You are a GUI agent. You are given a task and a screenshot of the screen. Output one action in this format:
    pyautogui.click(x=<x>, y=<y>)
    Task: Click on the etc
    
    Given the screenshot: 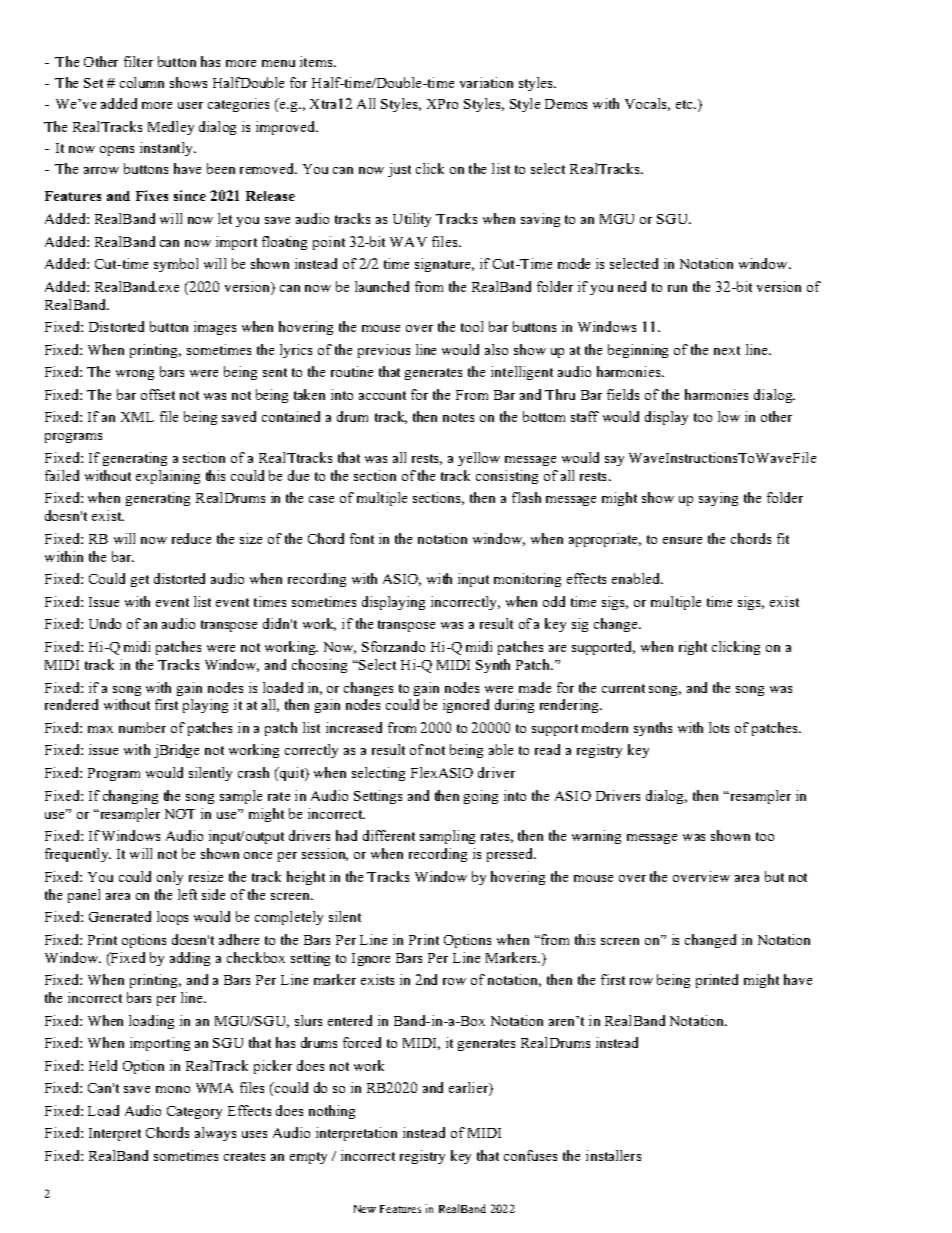 What is the action you would take?
    pyautogui.click(x=685, y=104)
